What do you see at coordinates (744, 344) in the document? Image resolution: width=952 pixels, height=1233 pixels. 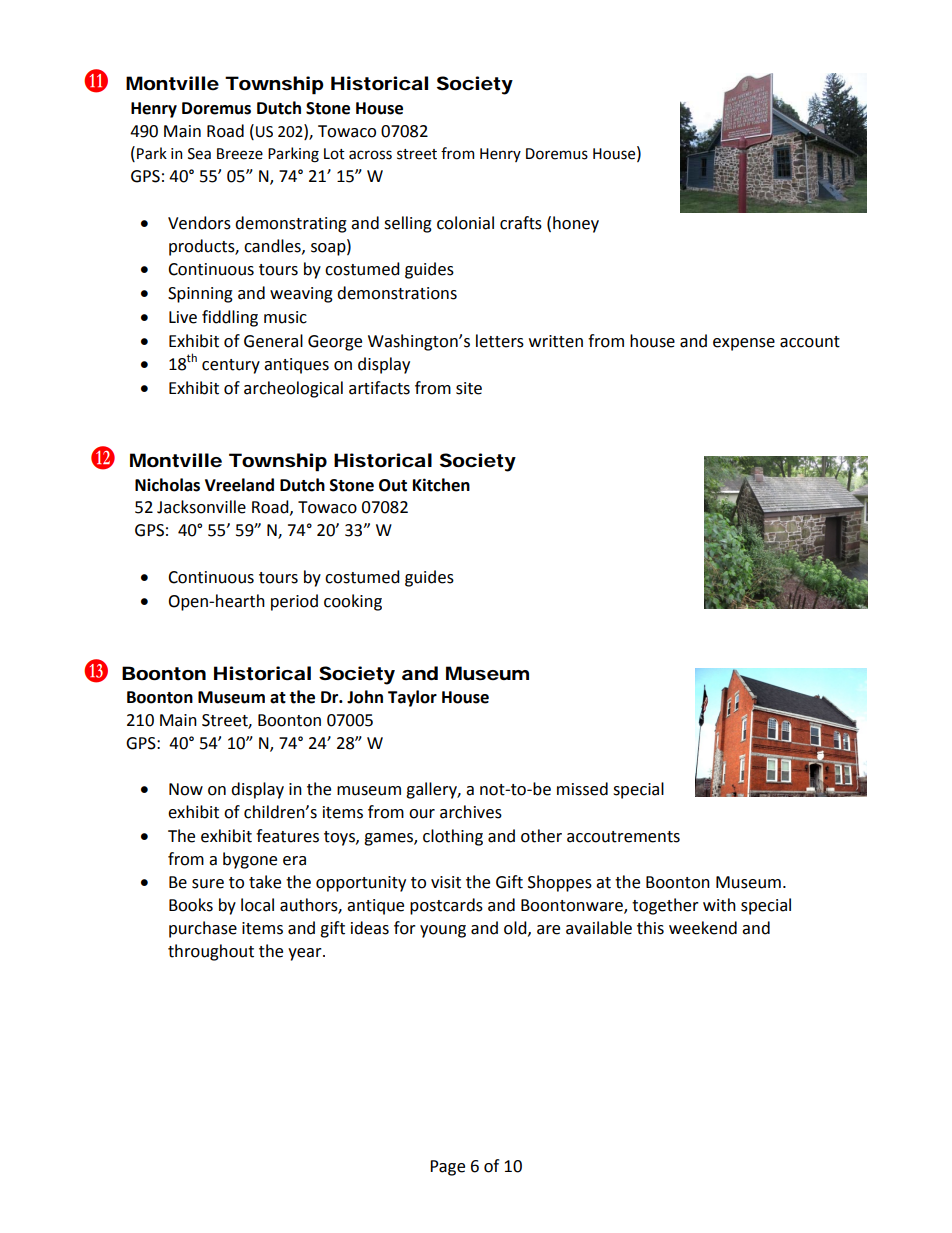 I see `expense` at bounding box center [744, 344].
